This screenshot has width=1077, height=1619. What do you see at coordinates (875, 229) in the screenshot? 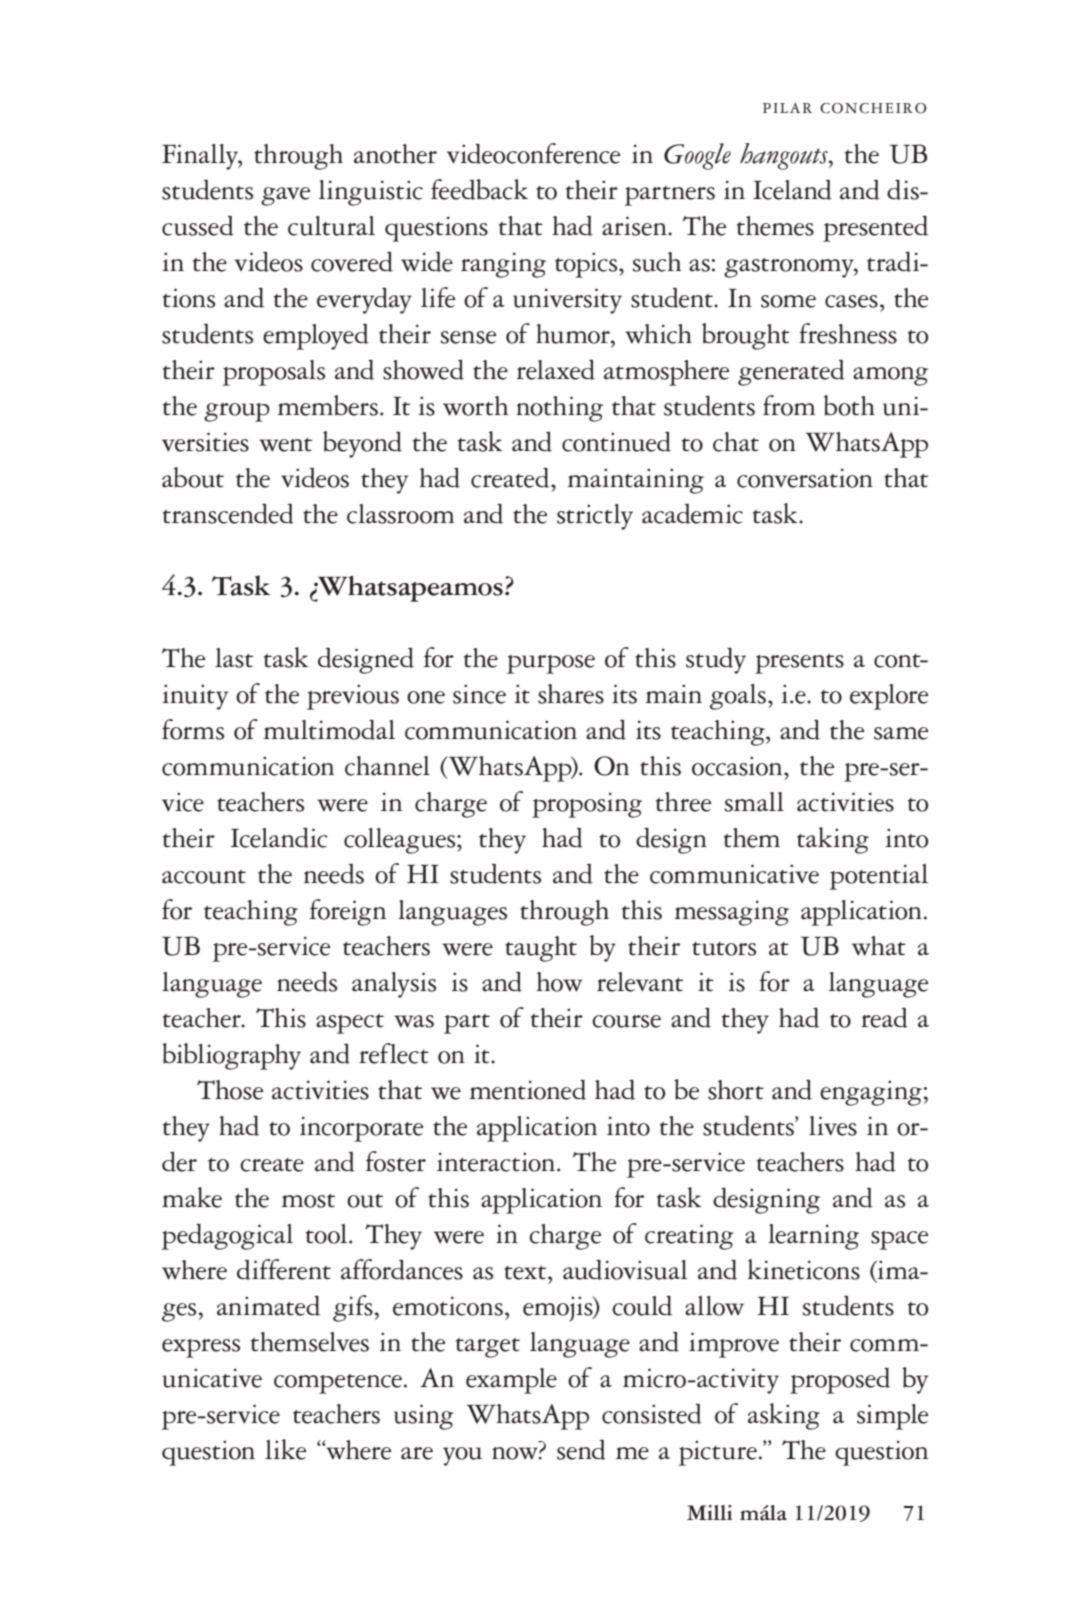
I see `presented` at bounding box center [875, 229].
